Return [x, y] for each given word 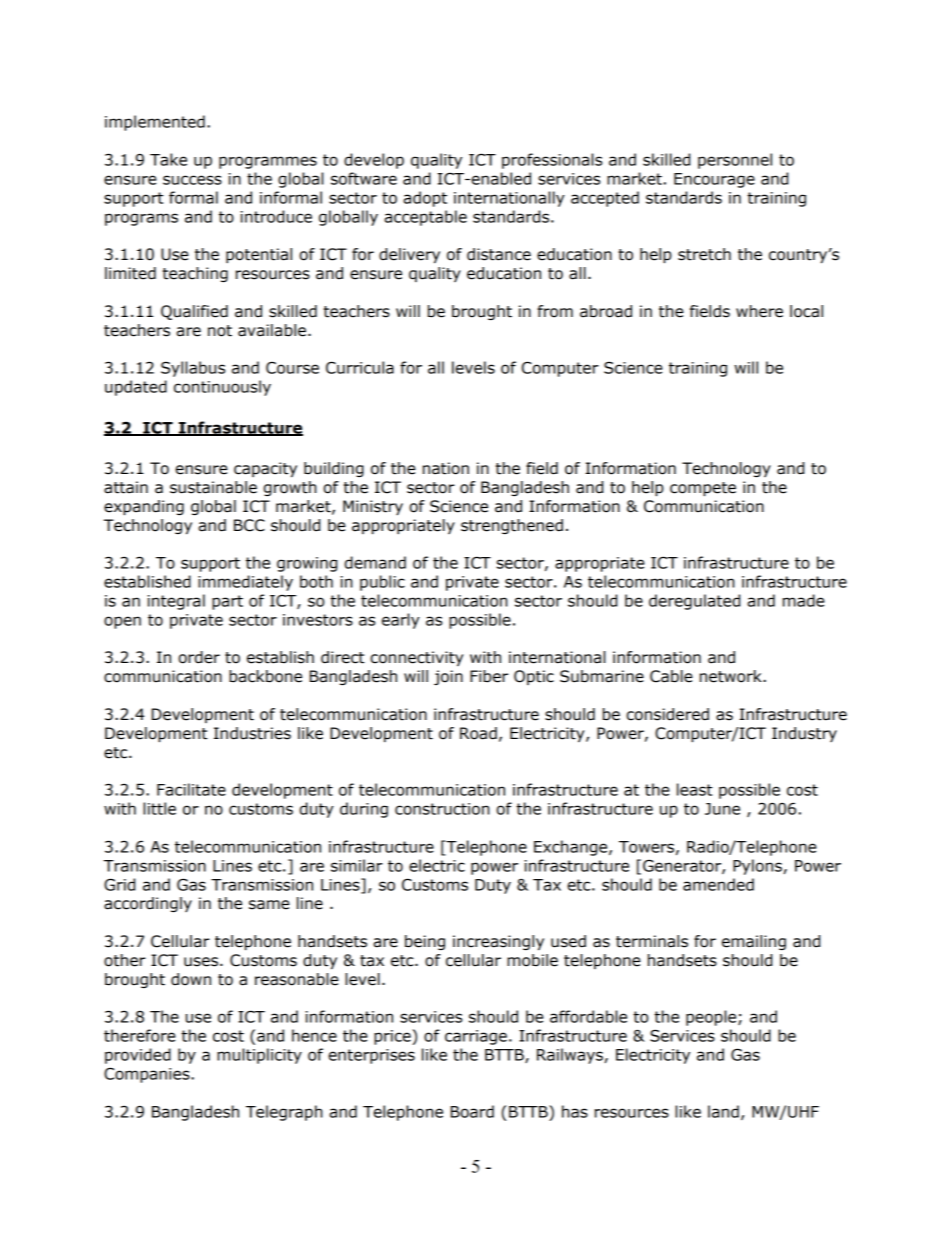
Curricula [360, 367]
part [227, 602]
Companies [148, 1075]
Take [168, 159]
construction [442, 809]
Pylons [758, 867]
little [159, 808]
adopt [425, 199]
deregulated [694, 602]
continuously [222, 388]
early [401, 621]
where [759, 311]
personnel [735, 161]
